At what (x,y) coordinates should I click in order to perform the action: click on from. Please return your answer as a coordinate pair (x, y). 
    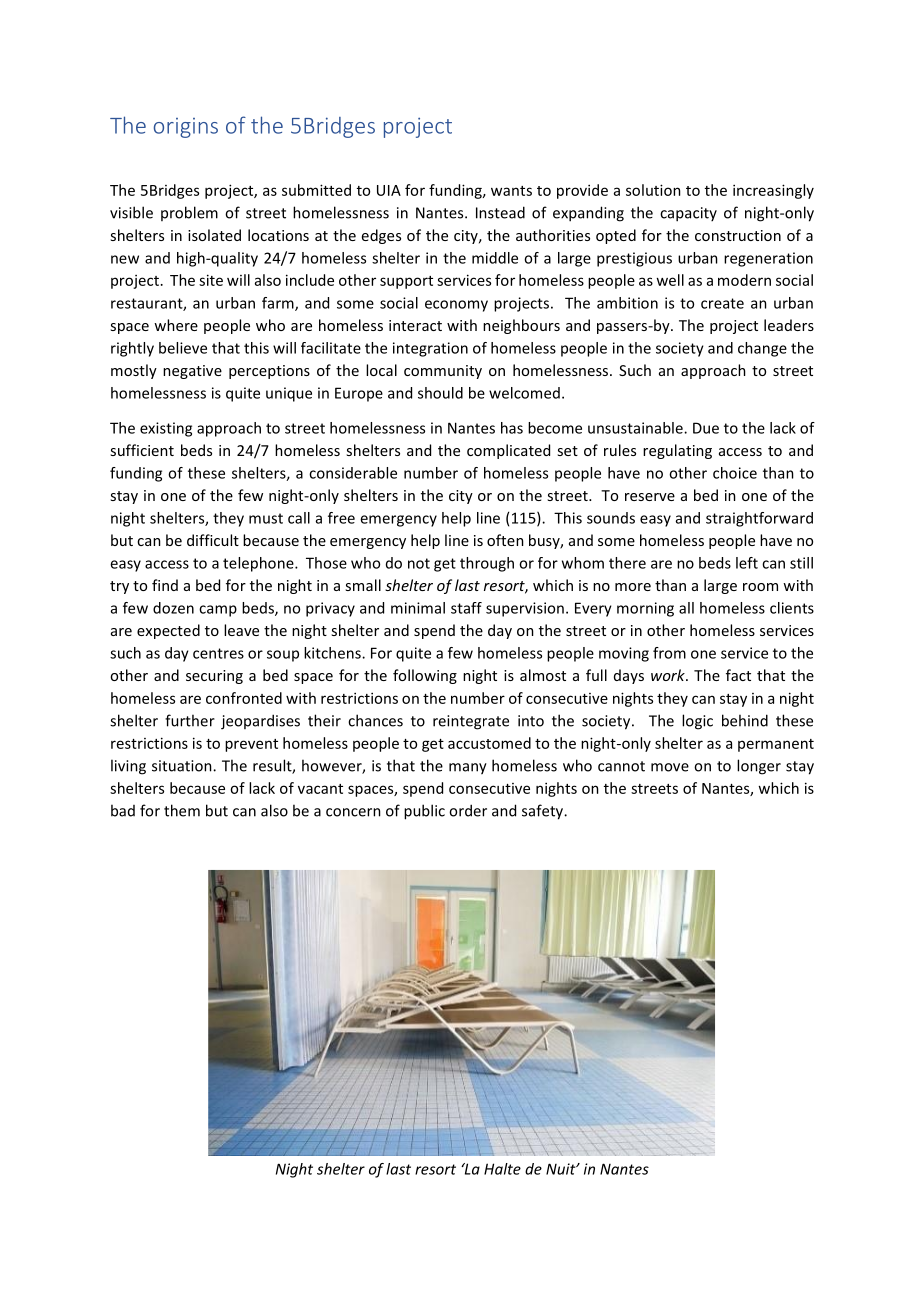
    Looking at the image, I should click on (669, 653).
